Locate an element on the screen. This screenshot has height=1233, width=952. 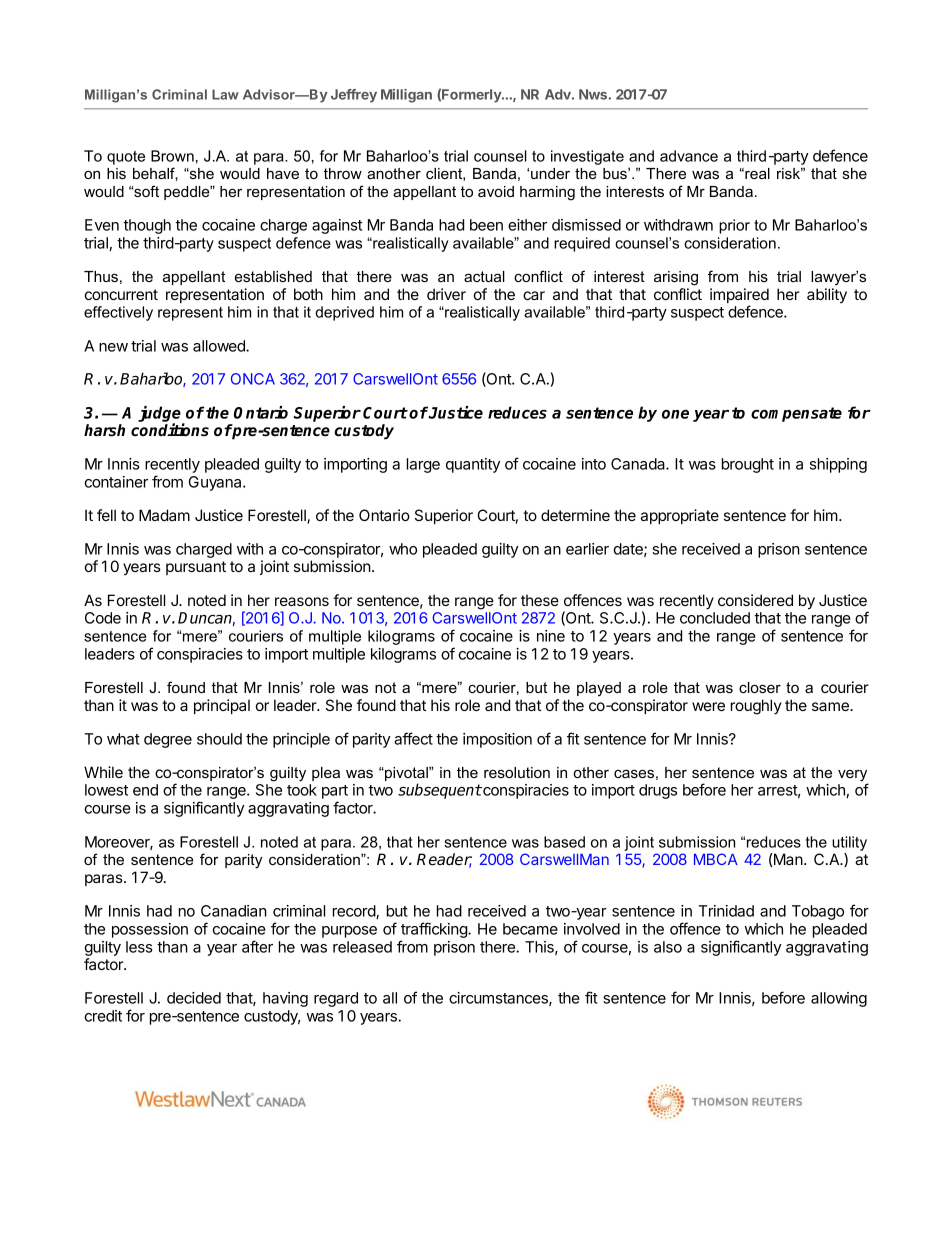
end is located at coordinates (145, 790).
